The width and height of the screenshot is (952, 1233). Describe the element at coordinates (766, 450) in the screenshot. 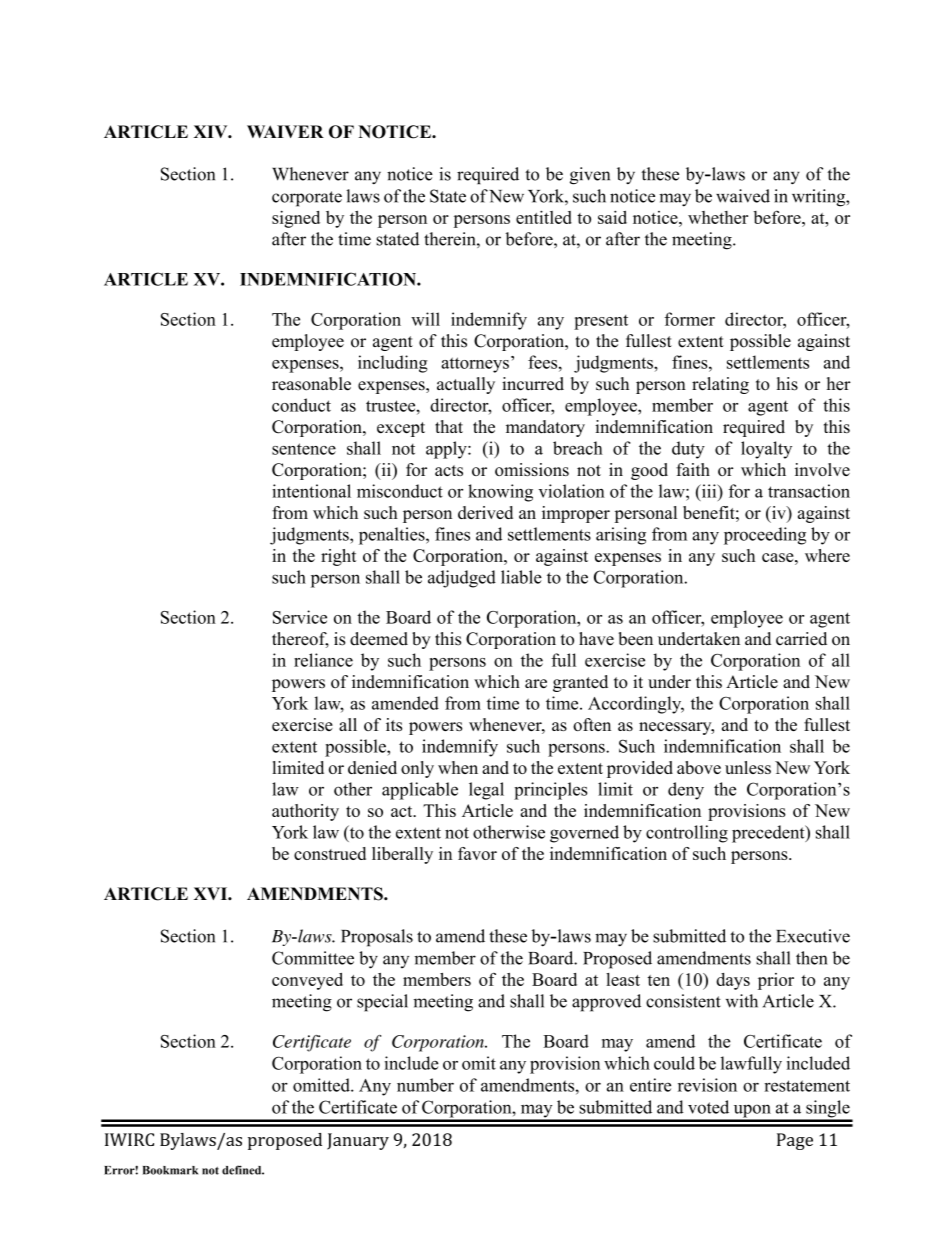

I see `loyalty` at that location.
